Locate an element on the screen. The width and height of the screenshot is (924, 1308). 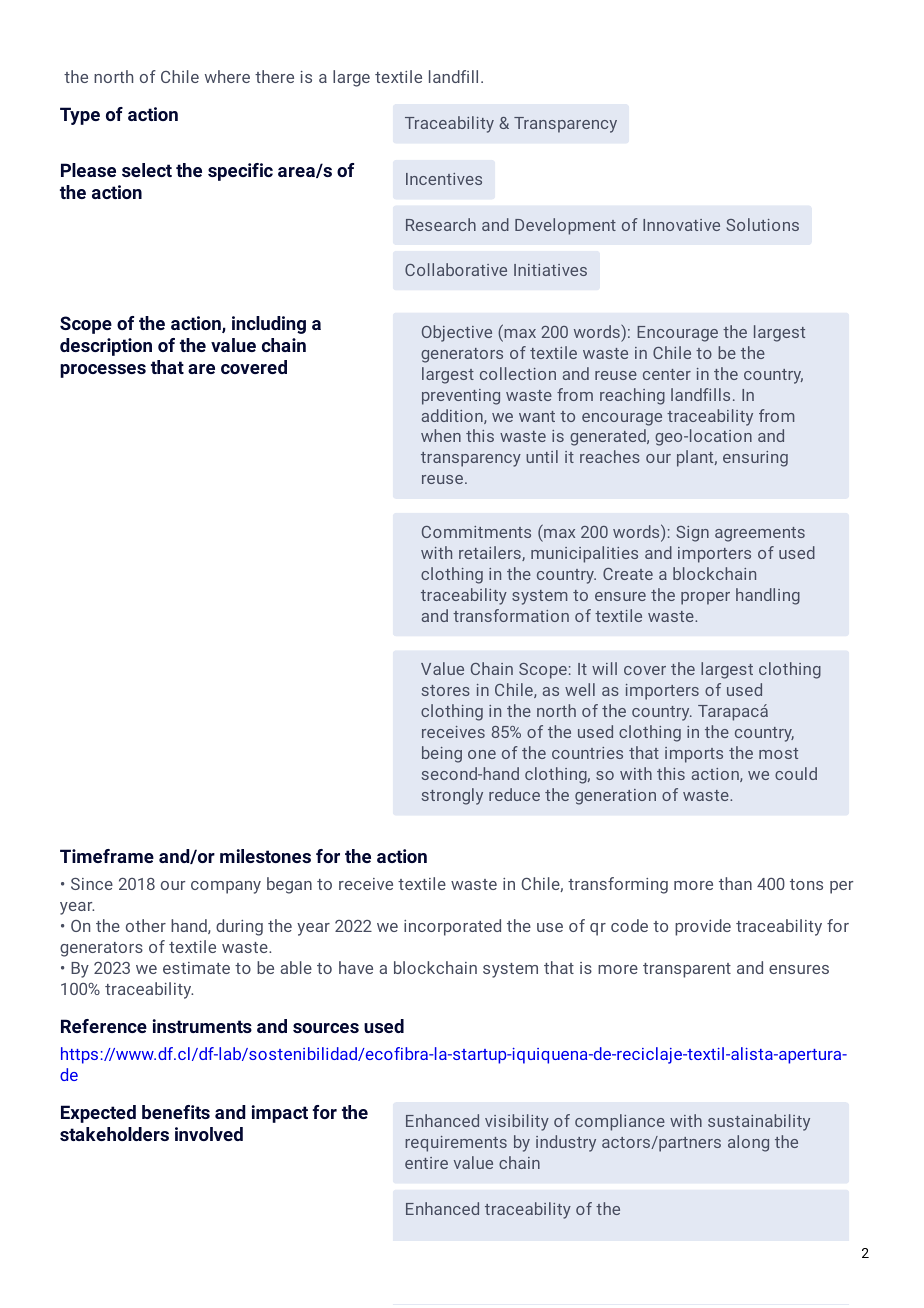
Timeframe is located at coordinates (107, 856).
